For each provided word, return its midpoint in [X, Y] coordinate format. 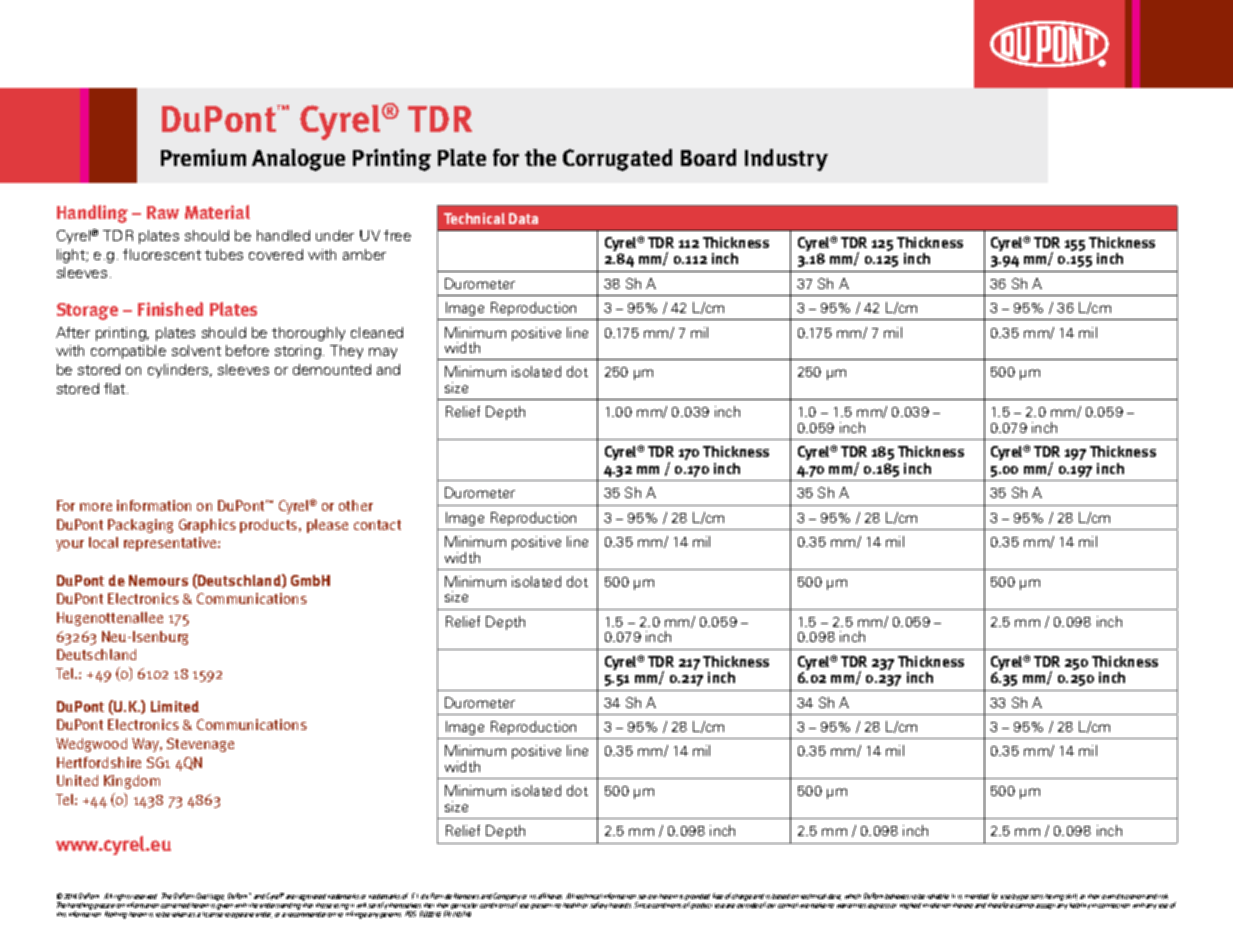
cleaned [377, 332]
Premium [203, 157]
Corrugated [617, 160]
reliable [938, 896]
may [383, 353]
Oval [202, 896]
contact [377, 525]
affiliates [550, 896]
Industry [786, 160]
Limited [175, 706]
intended [977, 896]
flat [116, 388]
